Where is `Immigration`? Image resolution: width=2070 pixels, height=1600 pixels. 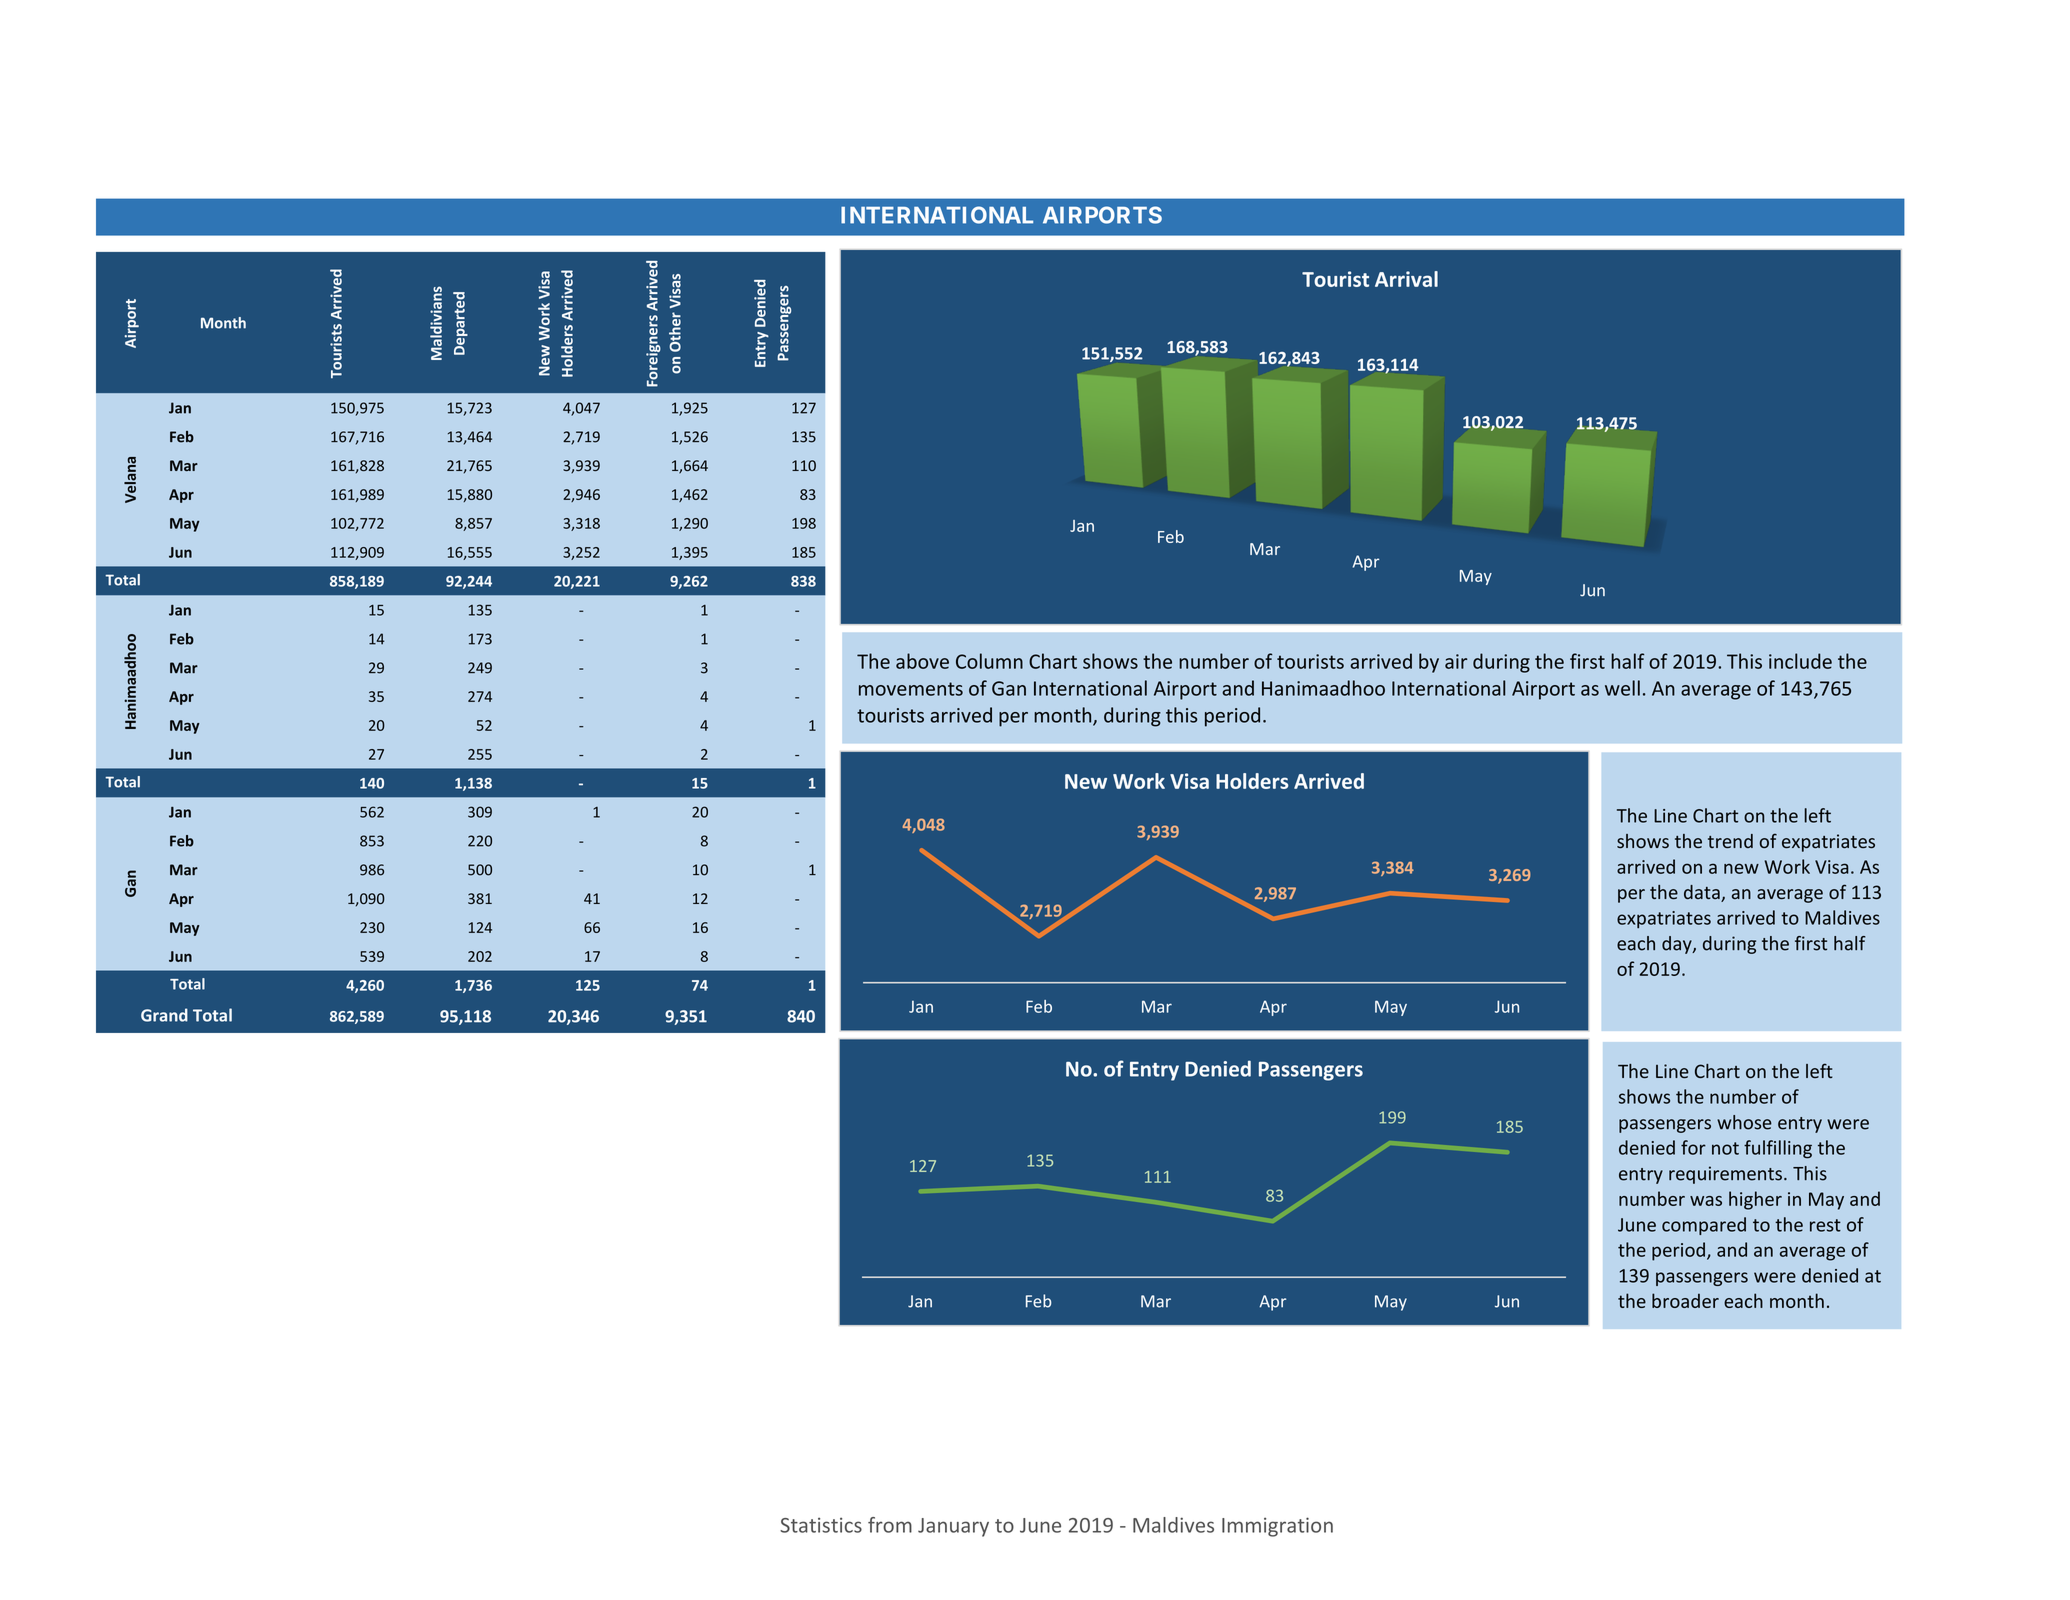 Immigration is located at coordinates (1277, 1527).
